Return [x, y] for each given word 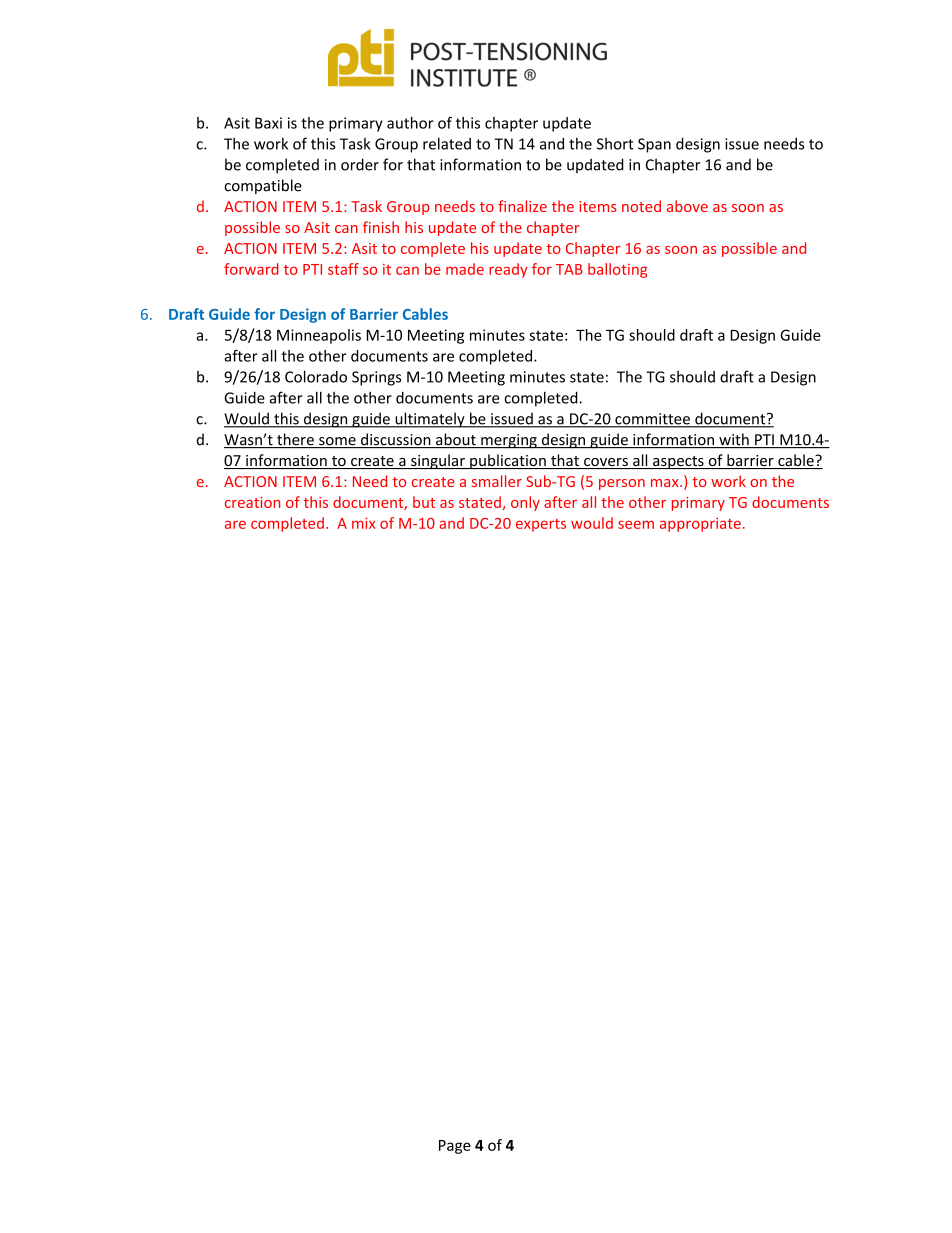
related [447, 143]
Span [654, 145]
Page [455, 1147]
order [360, 164]
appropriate [700, 525]
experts [541, 525]
